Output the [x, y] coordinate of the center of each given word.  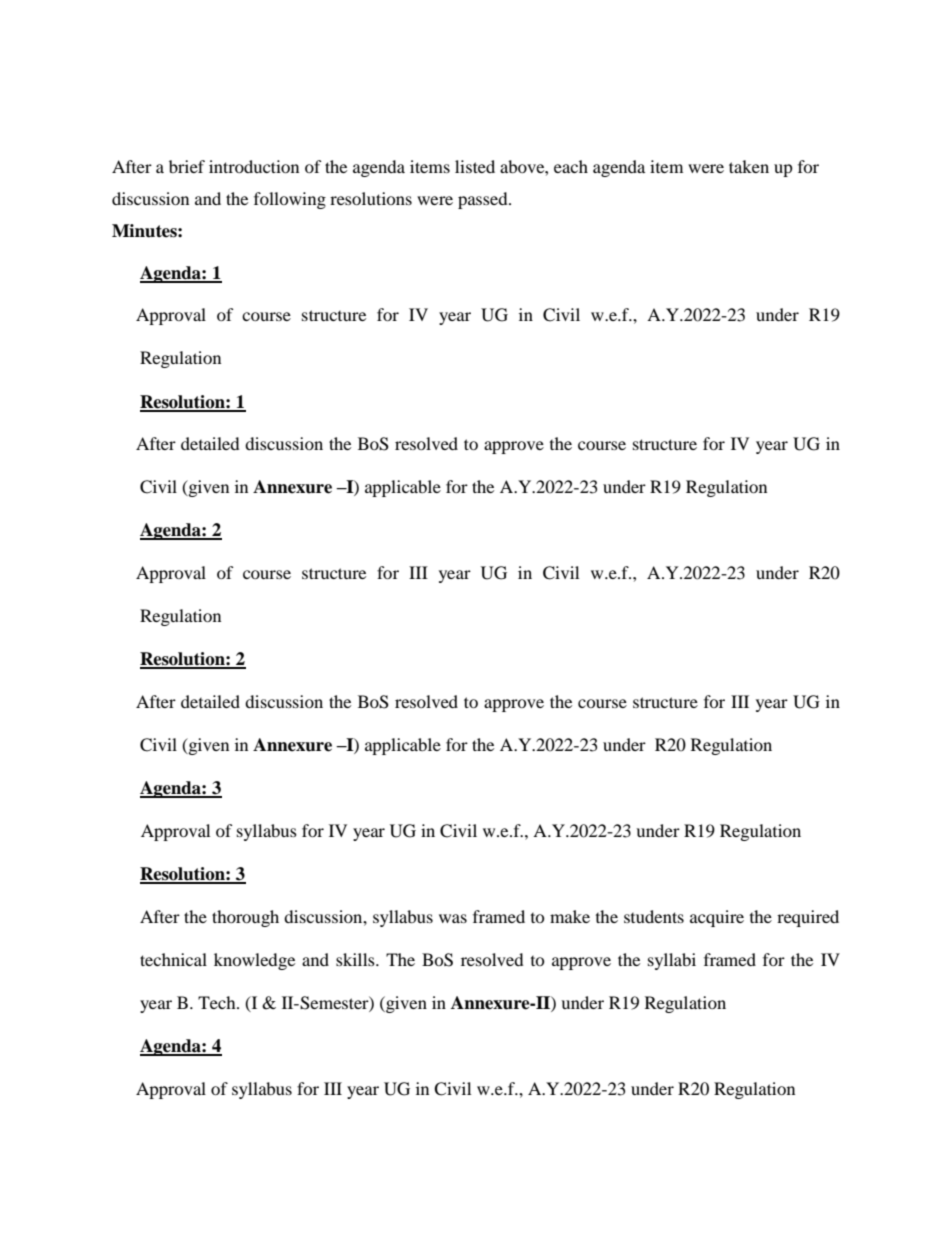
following [290, 200]
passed [484, 200]
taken [749, 166]
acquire [717, 918]
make [570, 916]
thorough [245, 918]
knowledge [254, 961]
